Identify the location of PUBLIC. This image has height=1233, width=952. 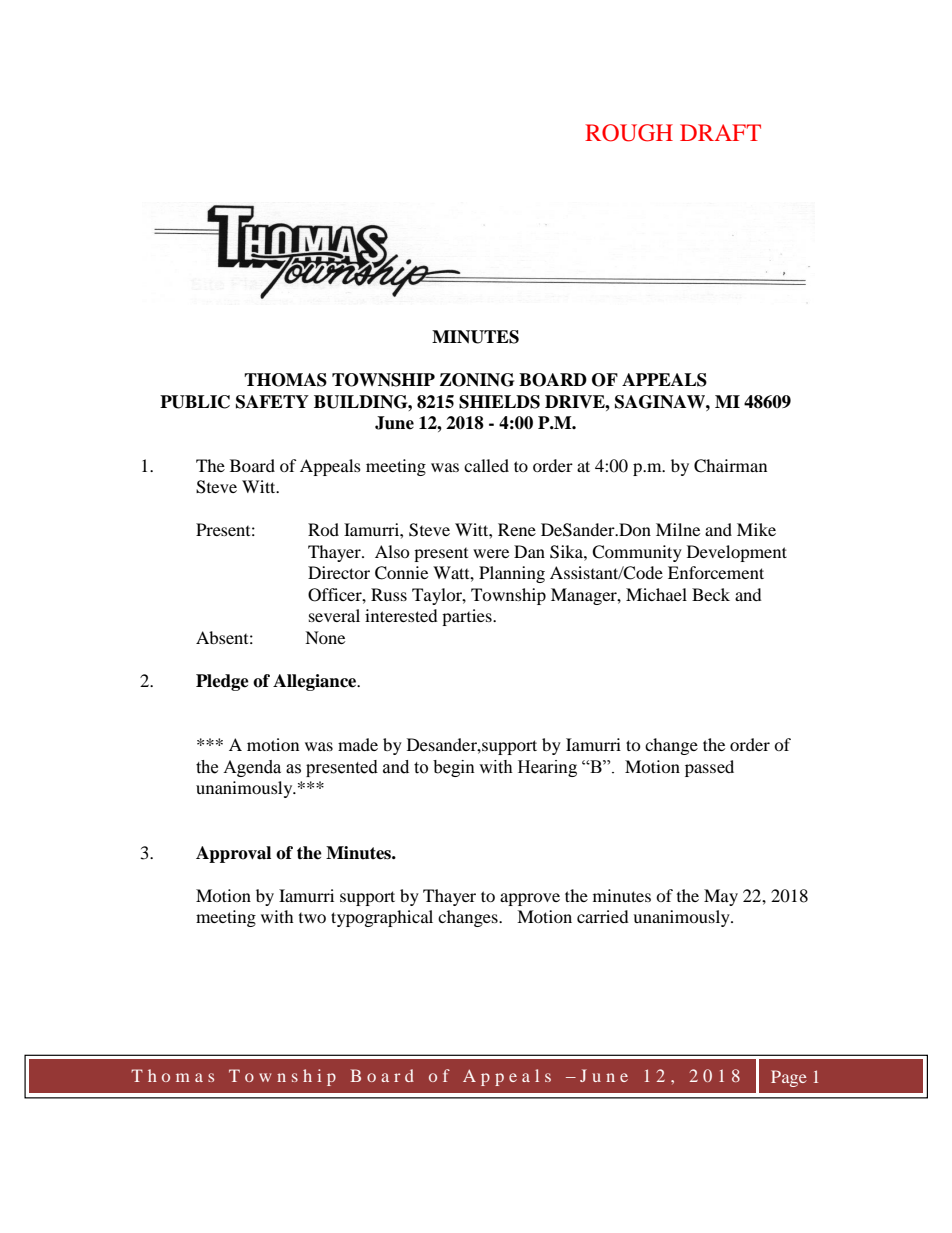
(195, 402).
